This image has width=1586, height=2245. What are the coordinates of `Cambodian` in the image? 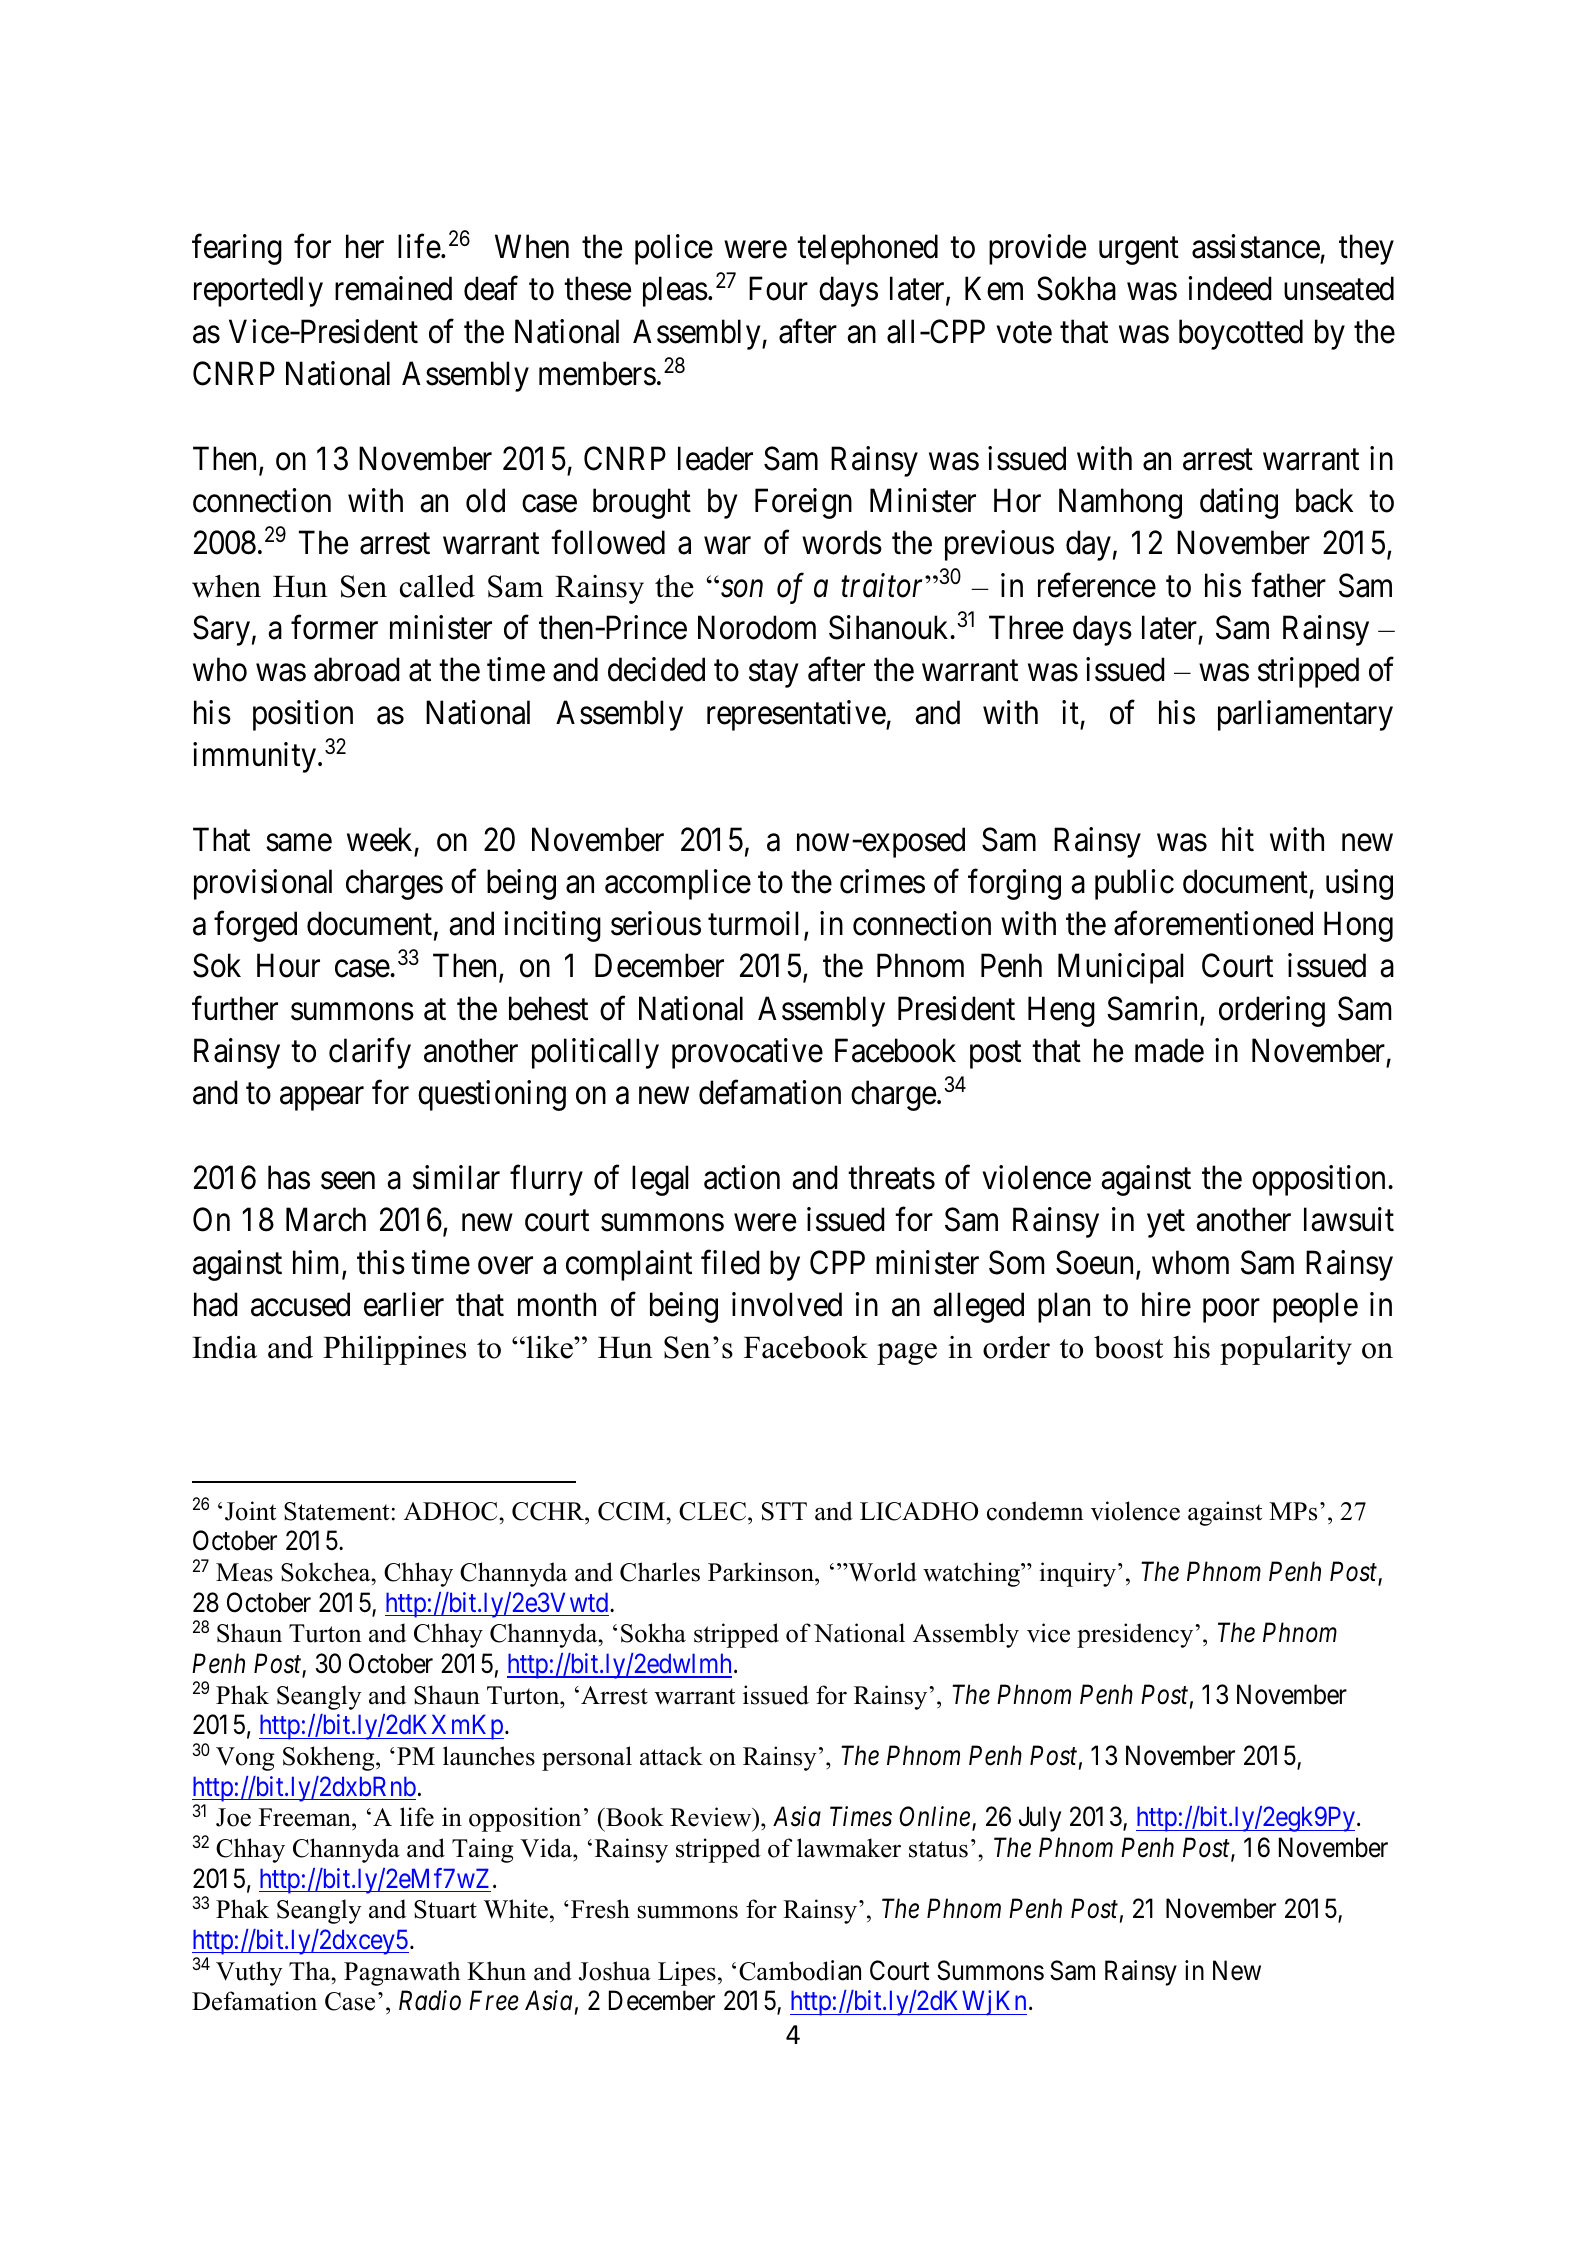 It's located at (800, 1970).
